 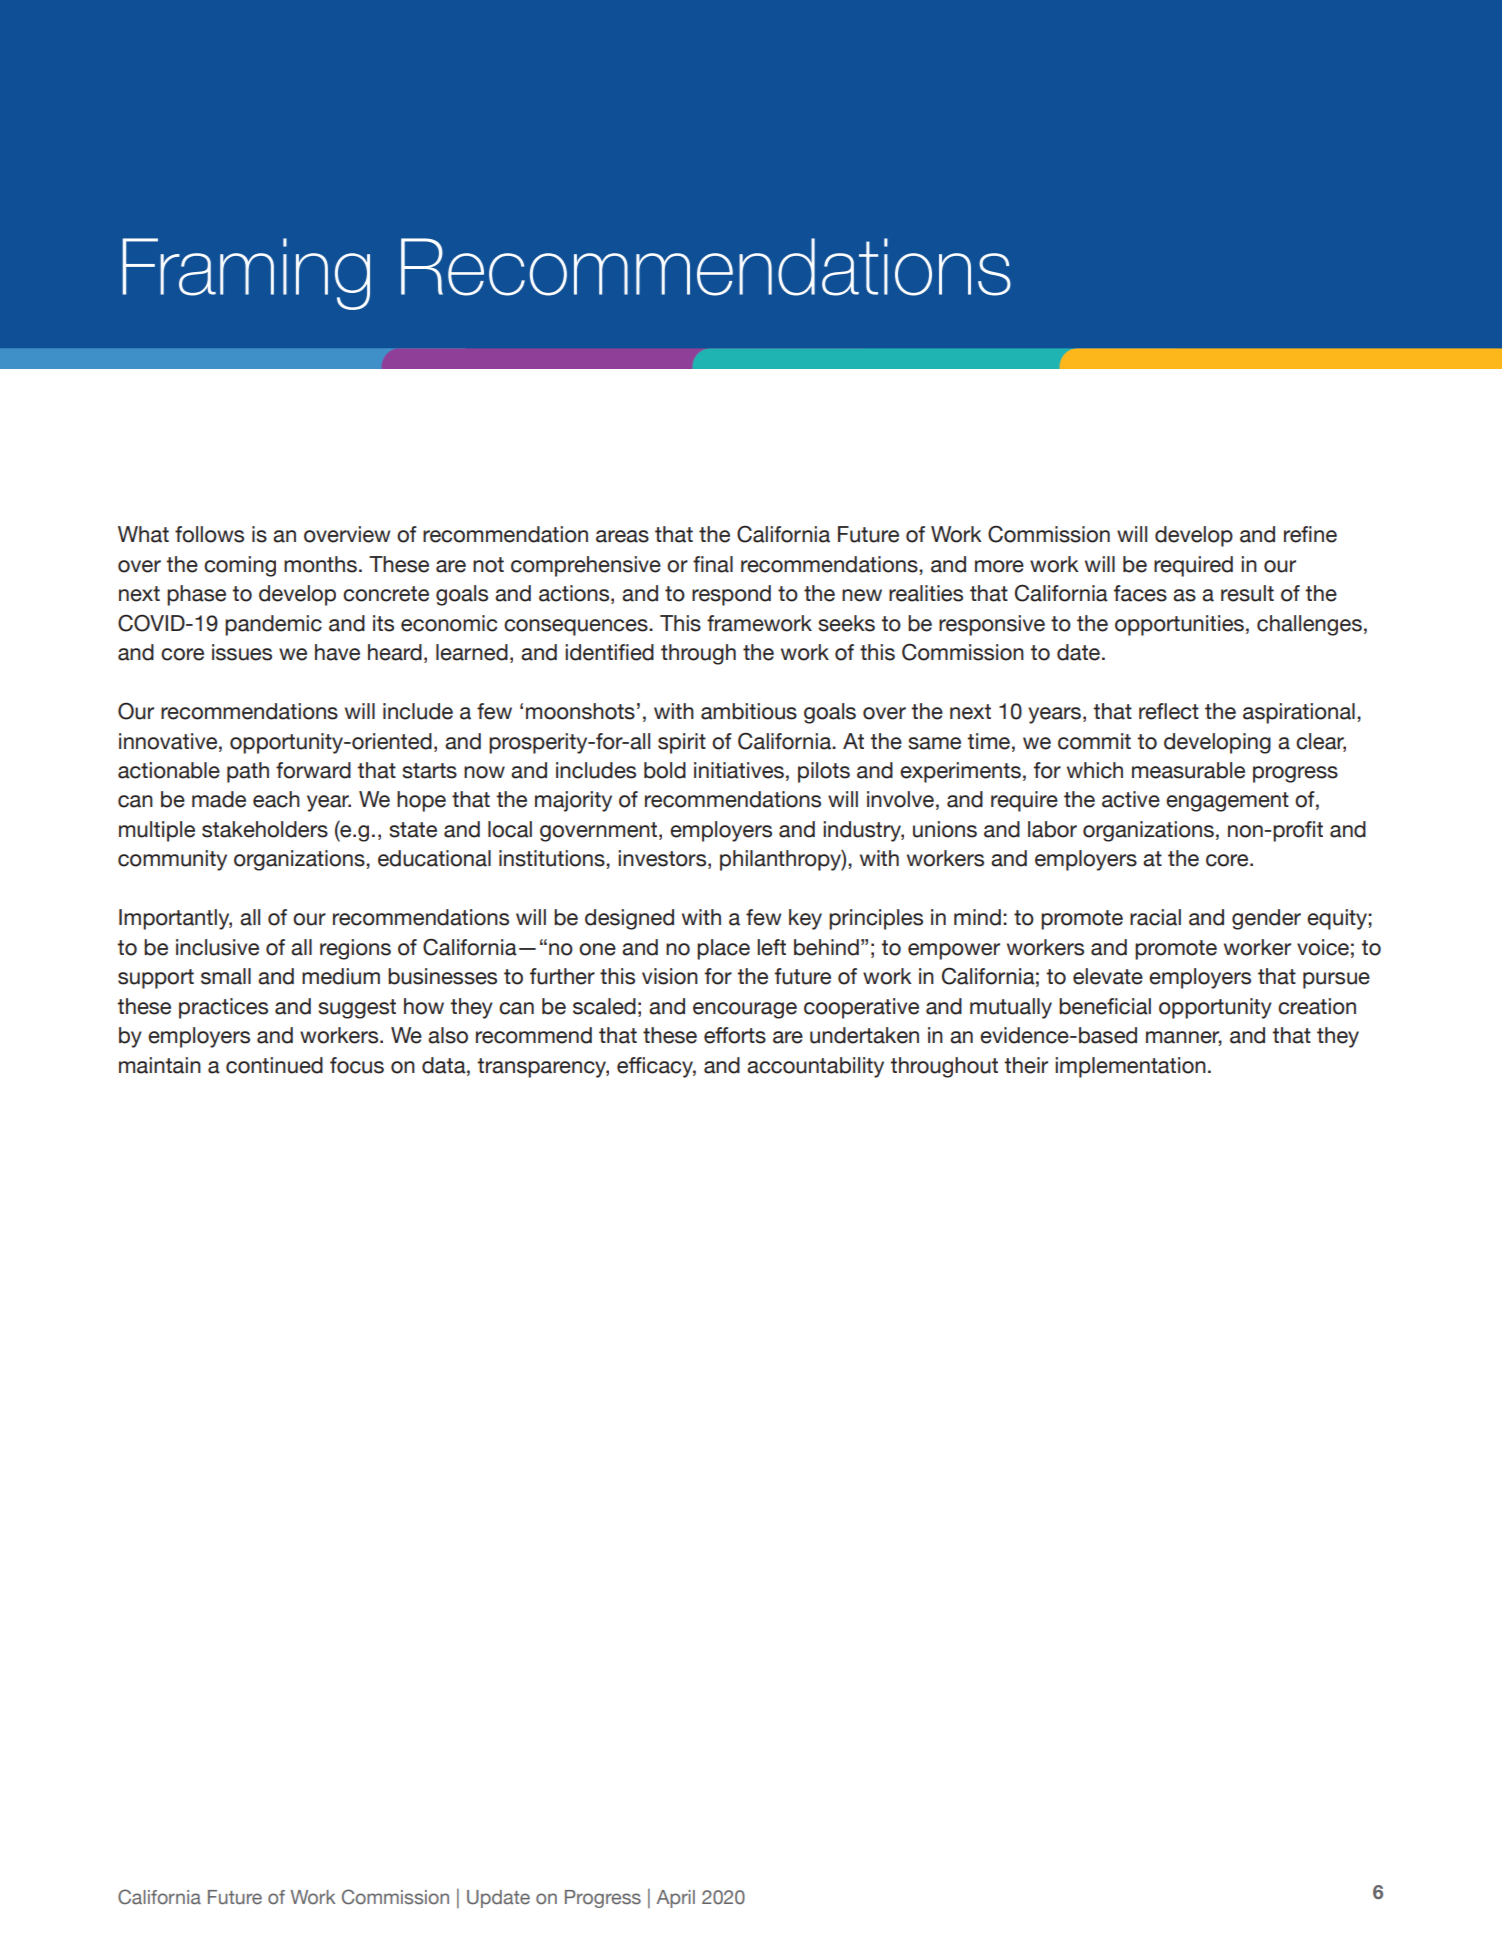 What do you see at coordinates (675, 1899) in the page?
I see `April` at bounding box center [675, 1899].
